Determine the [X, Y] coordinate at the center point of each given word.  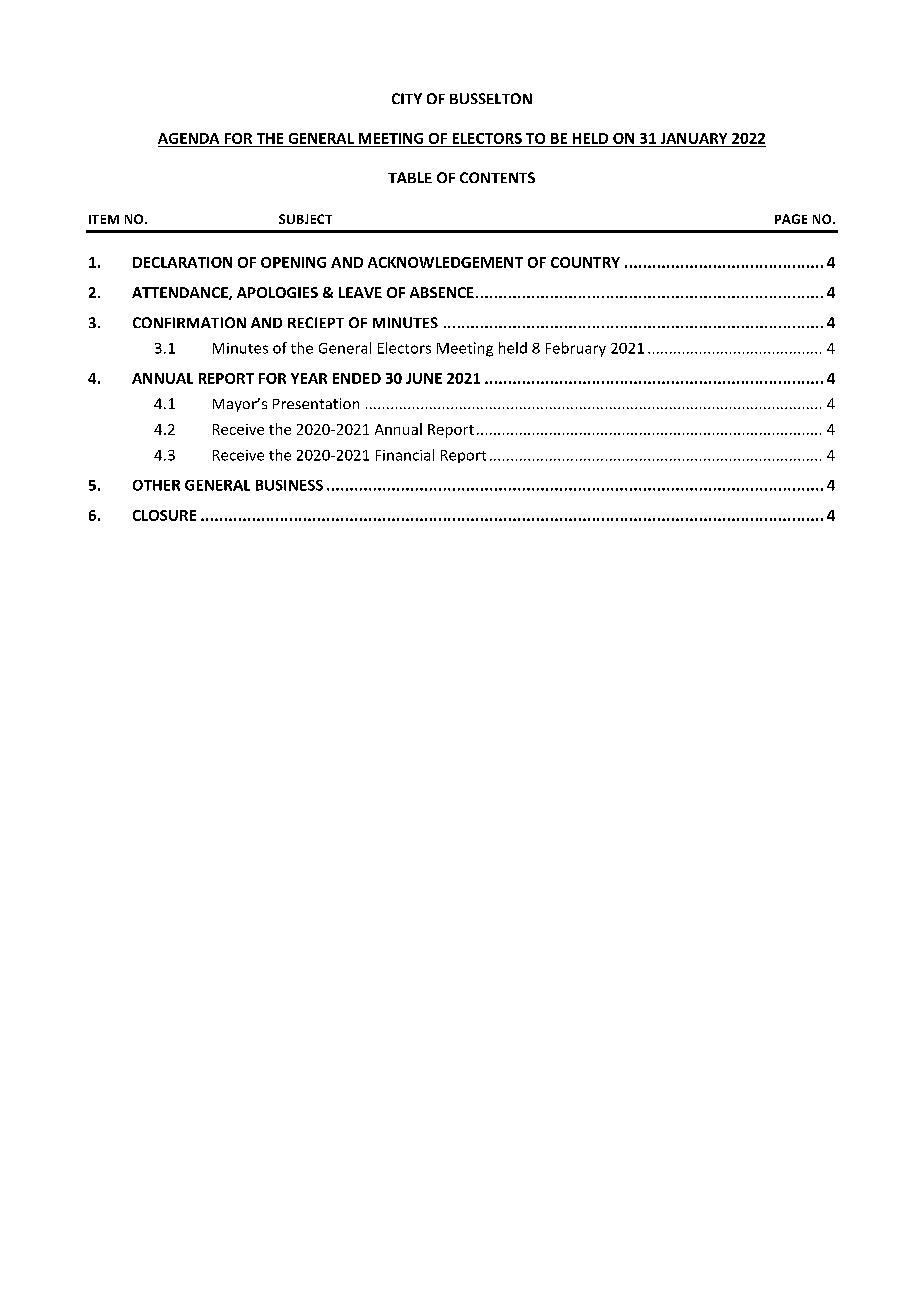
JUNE [424, 378]
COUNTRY [585, 262]
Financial [405, 455]
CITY [407, 98]
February [576, 349]
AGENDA [188, 138]
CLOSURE [164, 515]
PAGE [791, 219]
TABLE [410, 177]
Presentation [316, 403]
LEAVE [360, 292]
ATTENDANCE [181, 293]
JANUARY [694, 138]
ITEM [104, 219]
